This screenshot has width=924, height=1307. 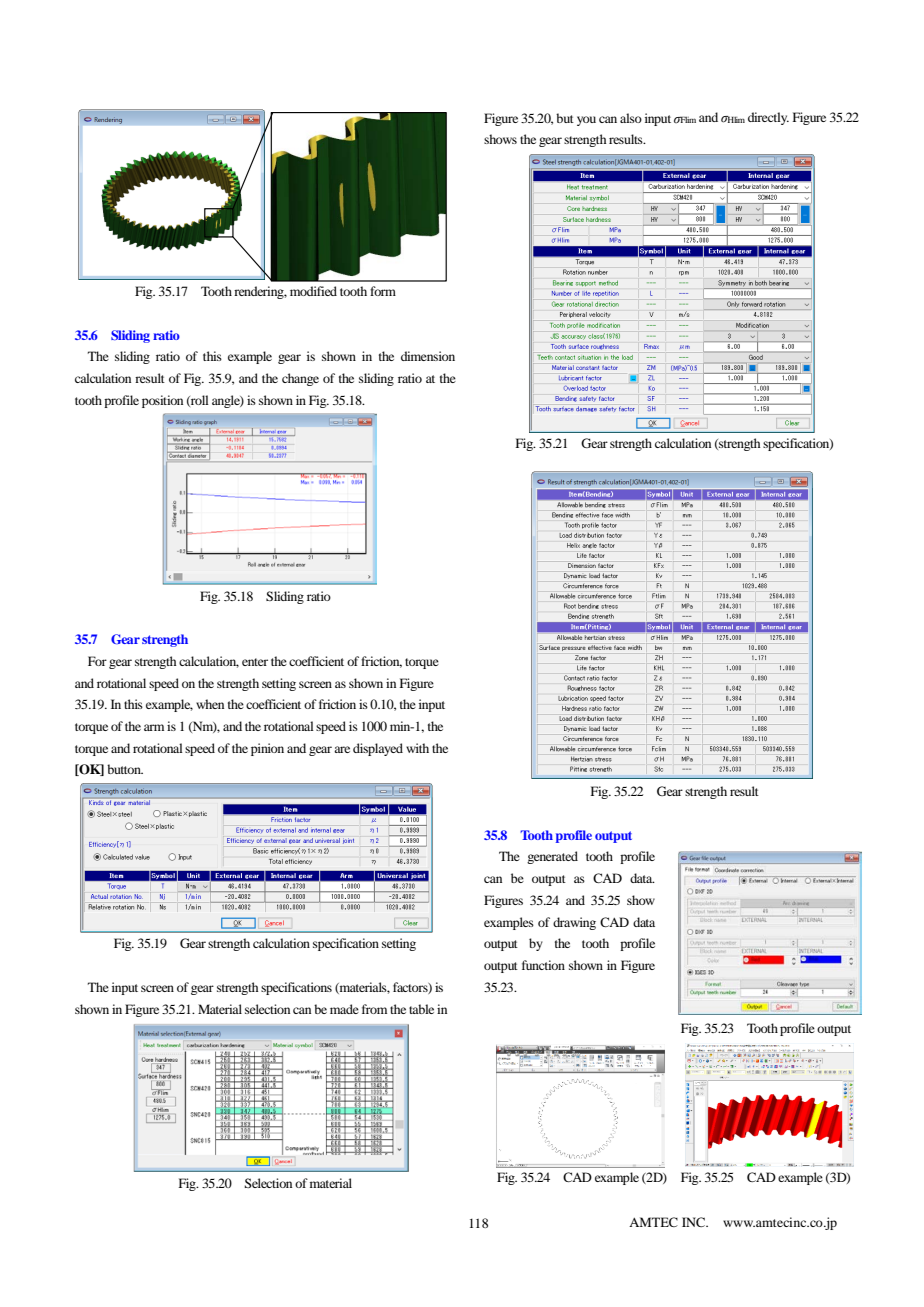 I want to click on drawing, so click(x=574, y=923).
